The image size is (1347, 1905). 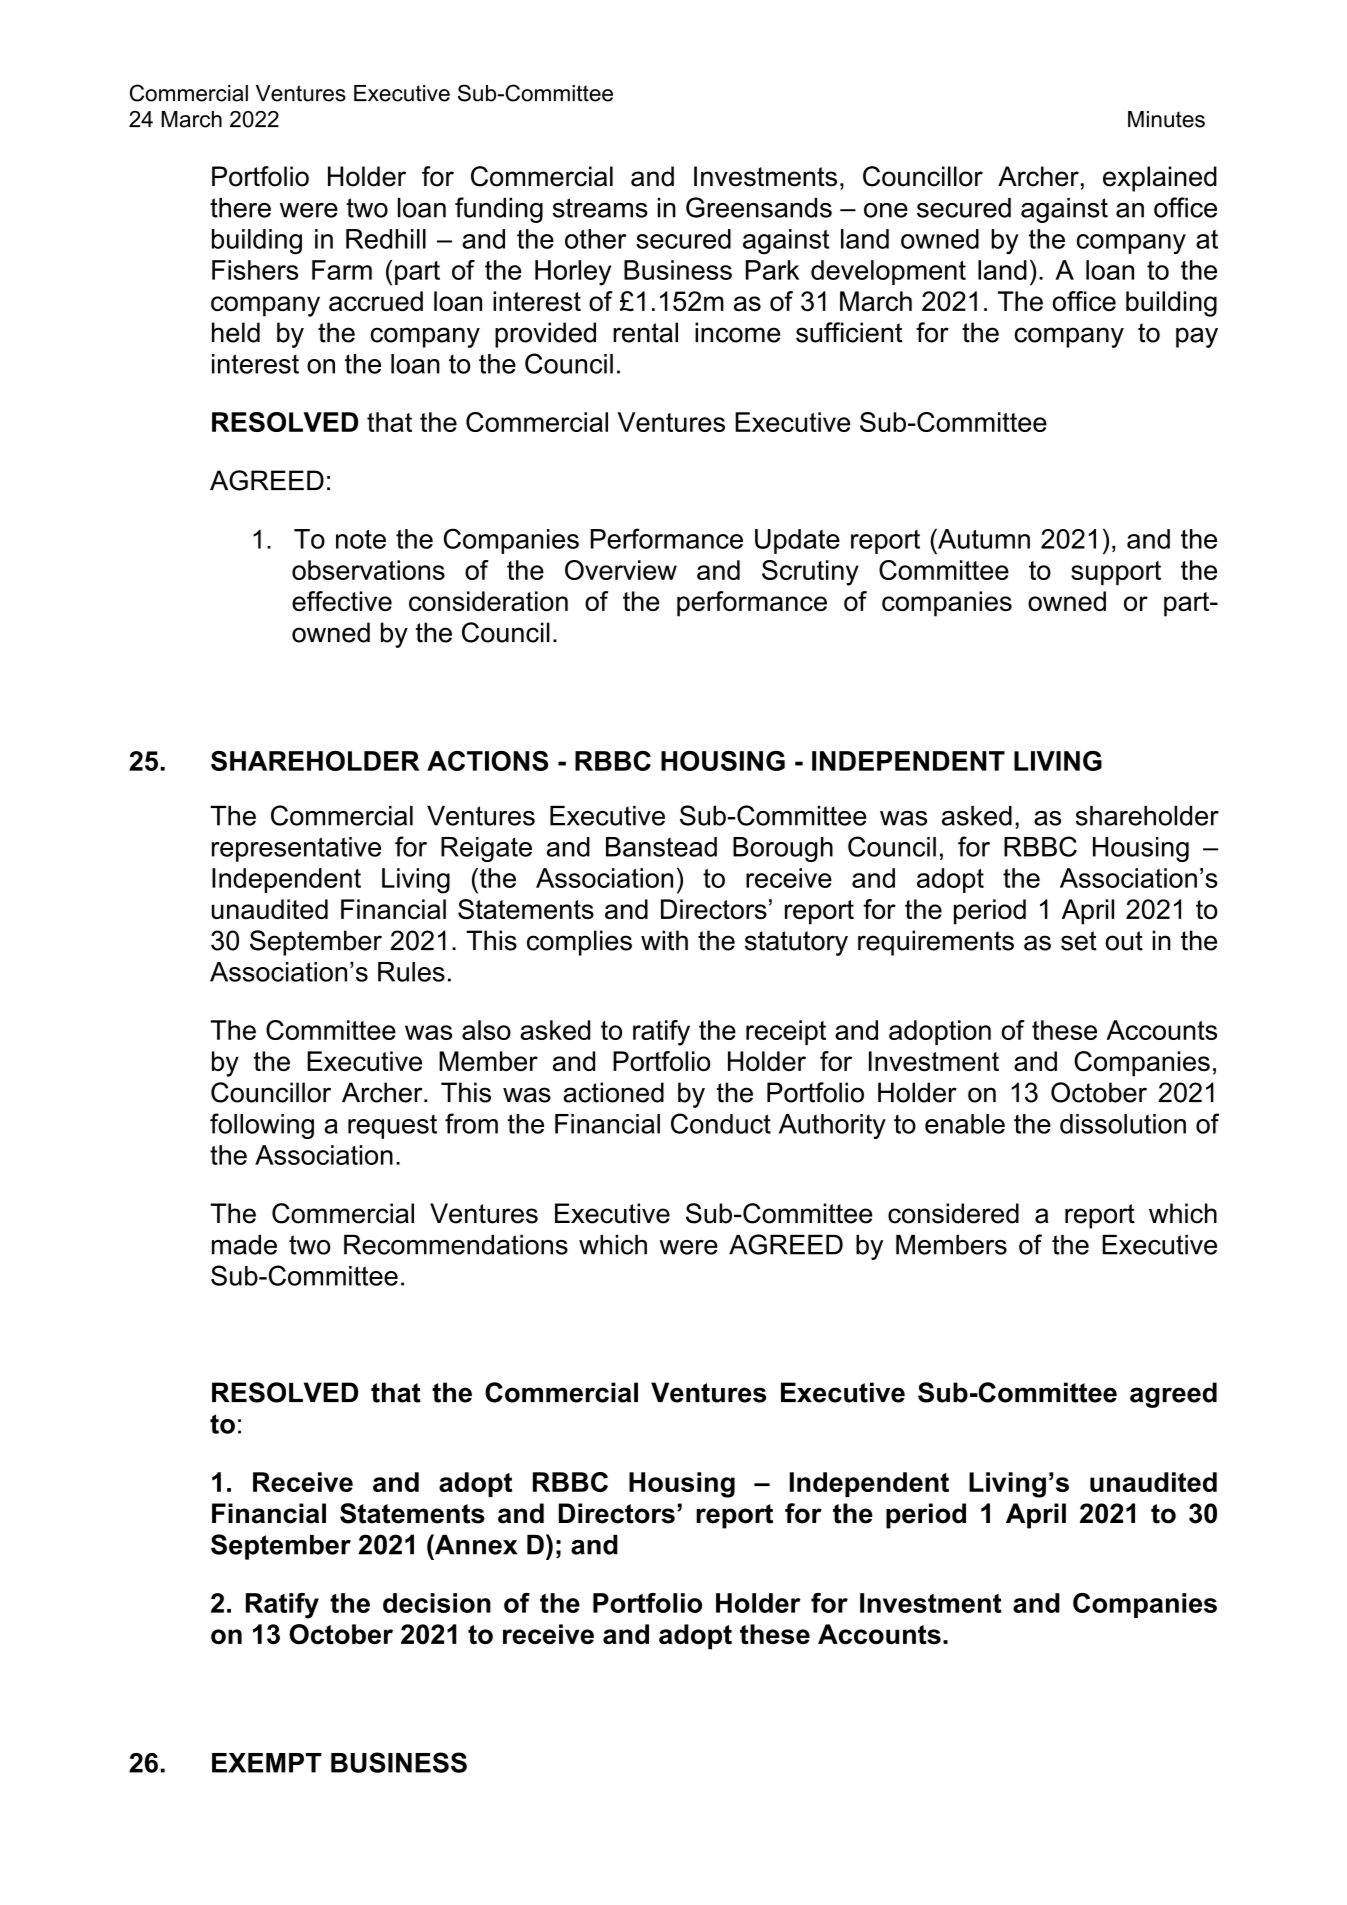 I want to click on set, so click(x=1079, y=941).
